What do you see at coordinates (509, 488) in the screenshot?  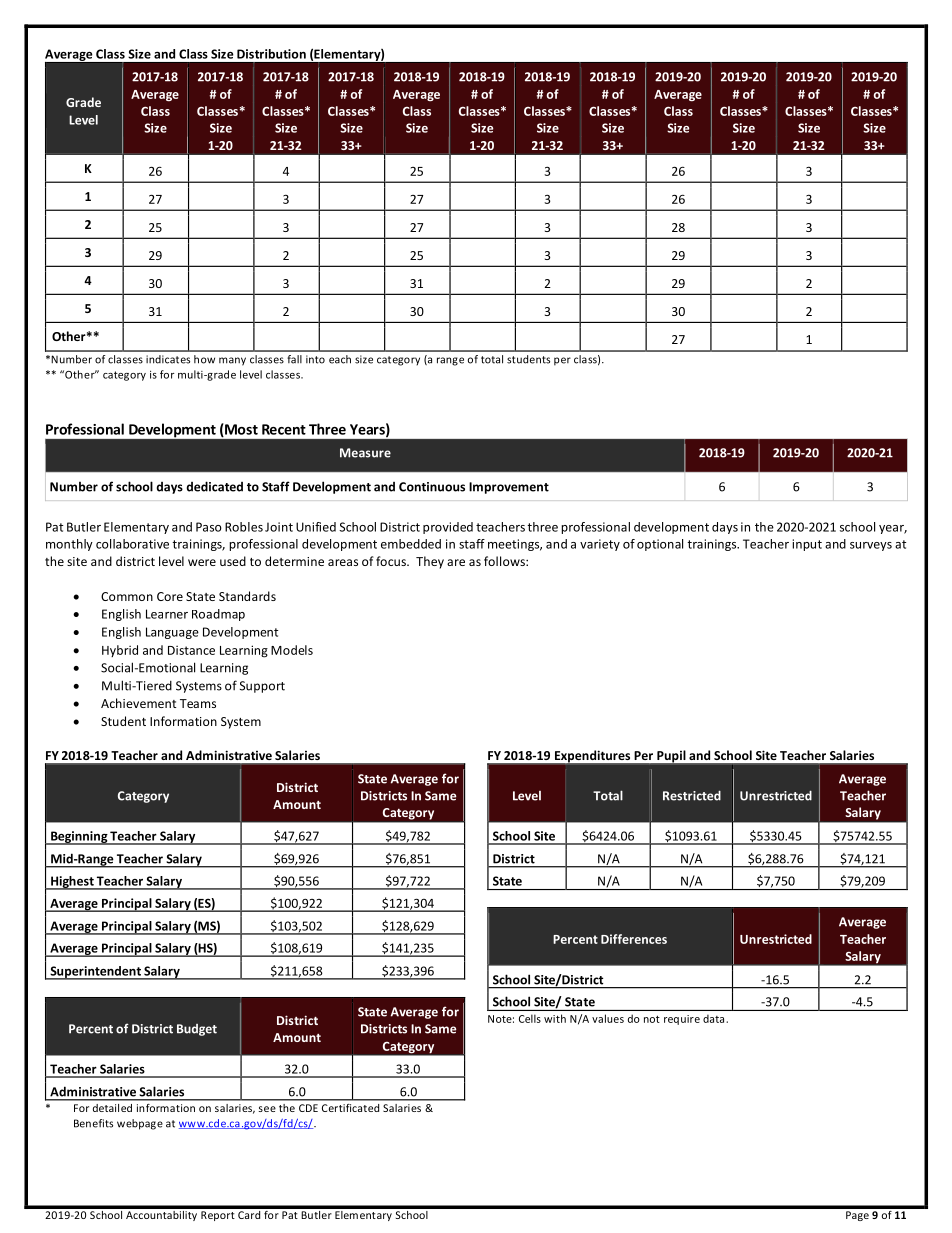 I see `Improvement` at bounding box center [509, 488].
